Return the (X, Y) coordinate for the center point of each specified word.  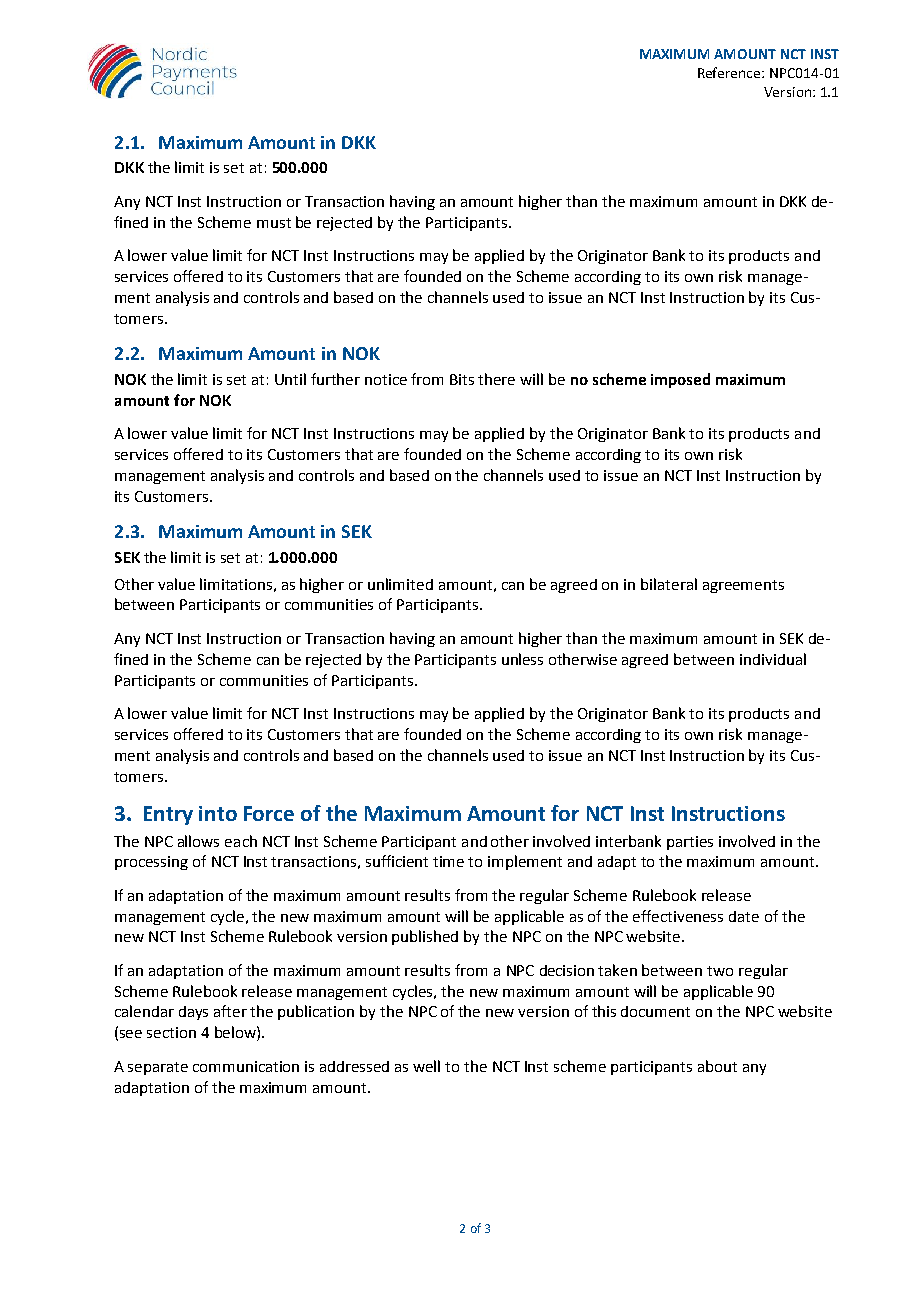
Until (290, 379)
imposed (680, 380)
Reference (730, 72)
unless (522, 659)
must (274, 223)
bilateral (669, 584)
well (426, 1066)
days (193, 1013)
